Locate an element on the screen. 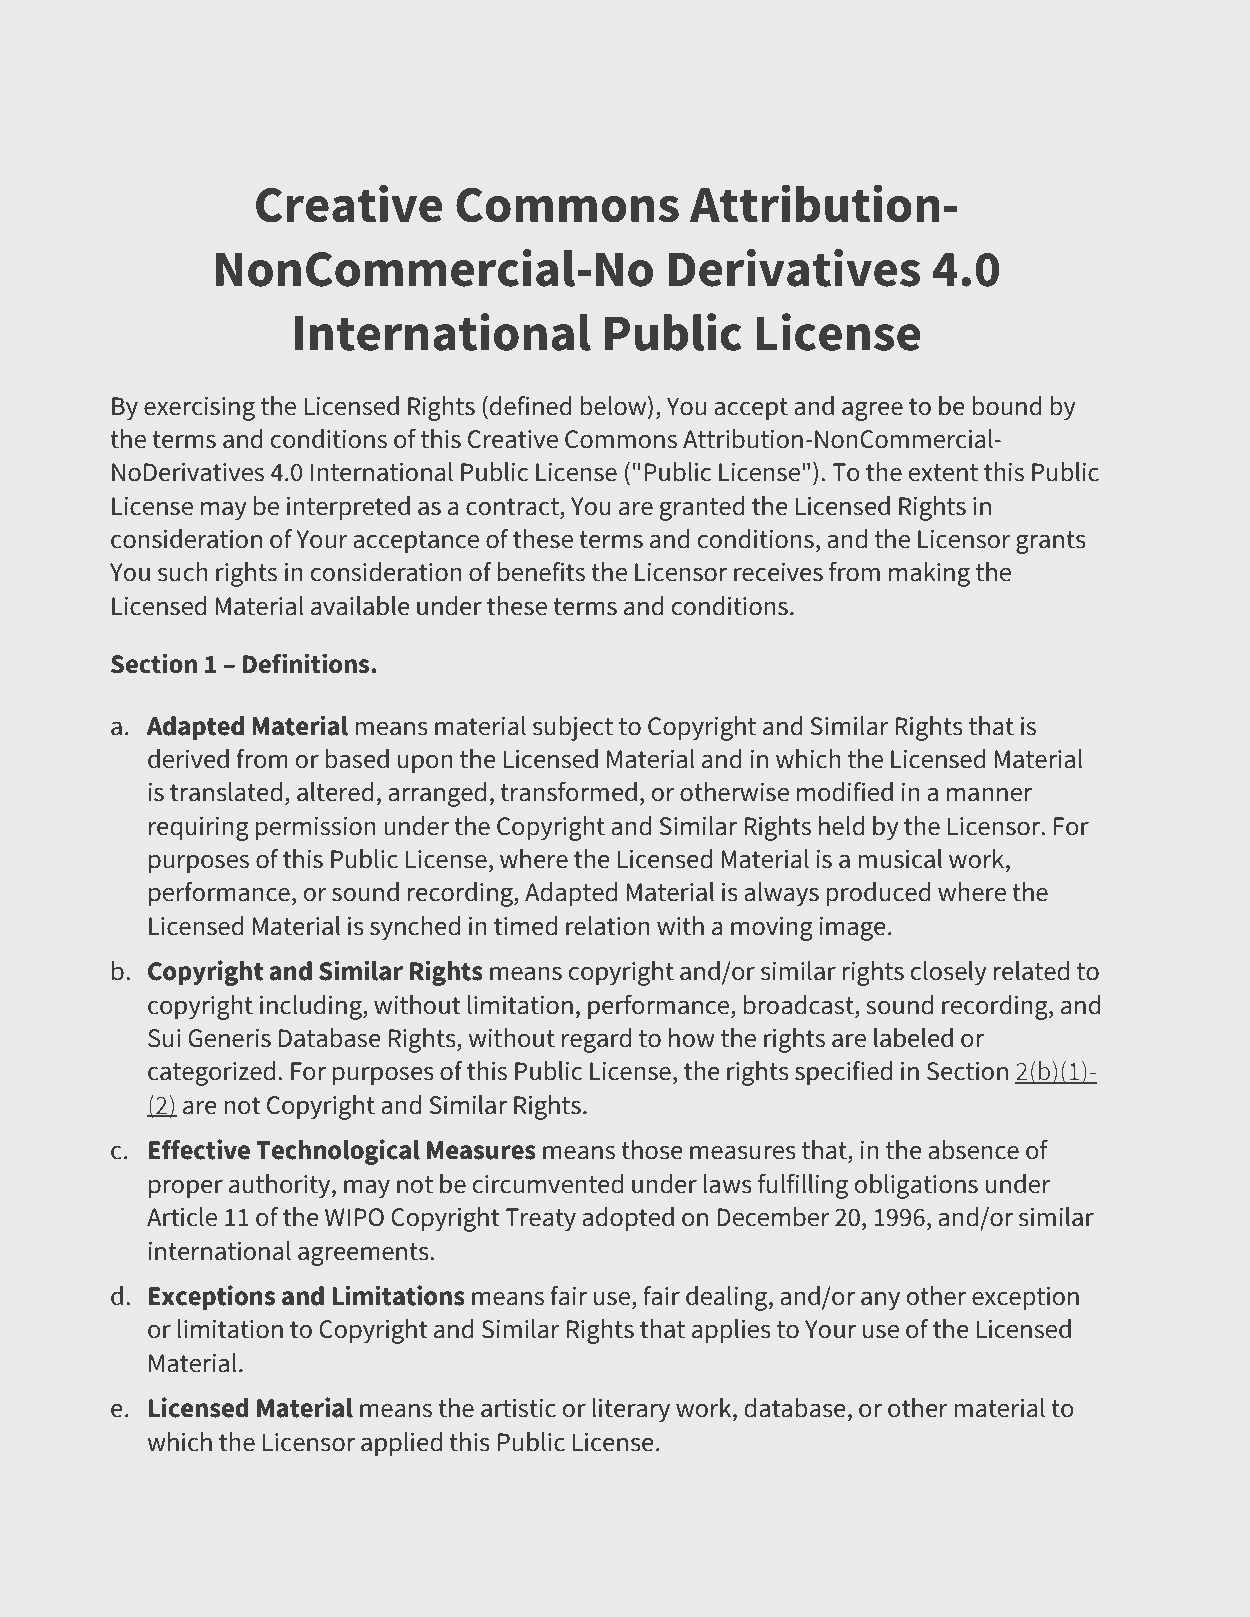  musical is located at coordinates (900, 859).
